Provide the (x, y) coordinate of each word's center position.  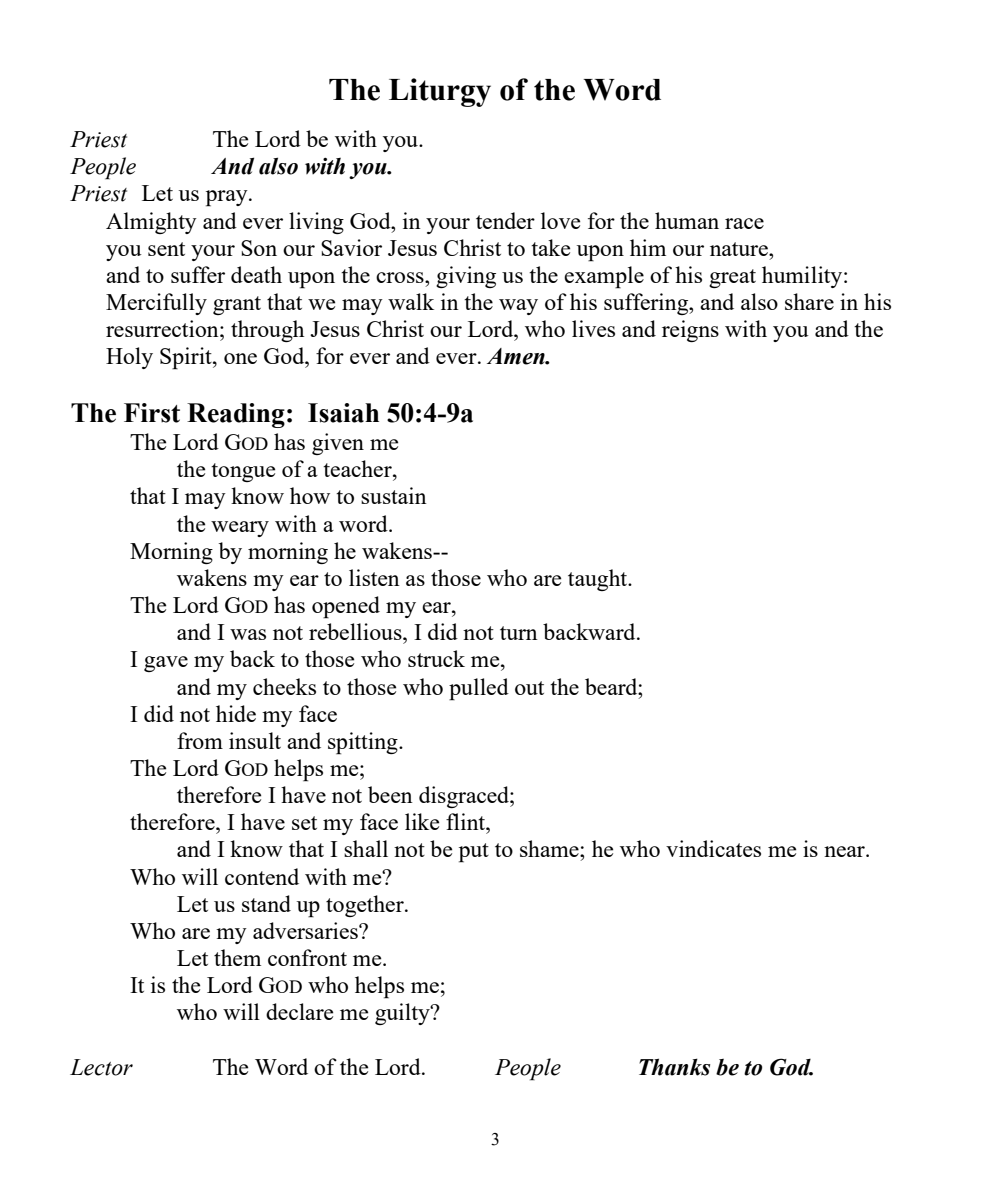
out (529, 688)
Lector (101, 1067)
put (474, 853)
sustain (394, 495)
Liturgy (440, 92)
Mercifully (156, 304)
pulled (479, 689)
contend (262, 876)
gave (166, 664)
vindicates (713, 848)
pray (228, 198)
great (732, 278)
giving (466, 277)
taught (599, 580)
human (687, 220)
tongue (243, 472)
